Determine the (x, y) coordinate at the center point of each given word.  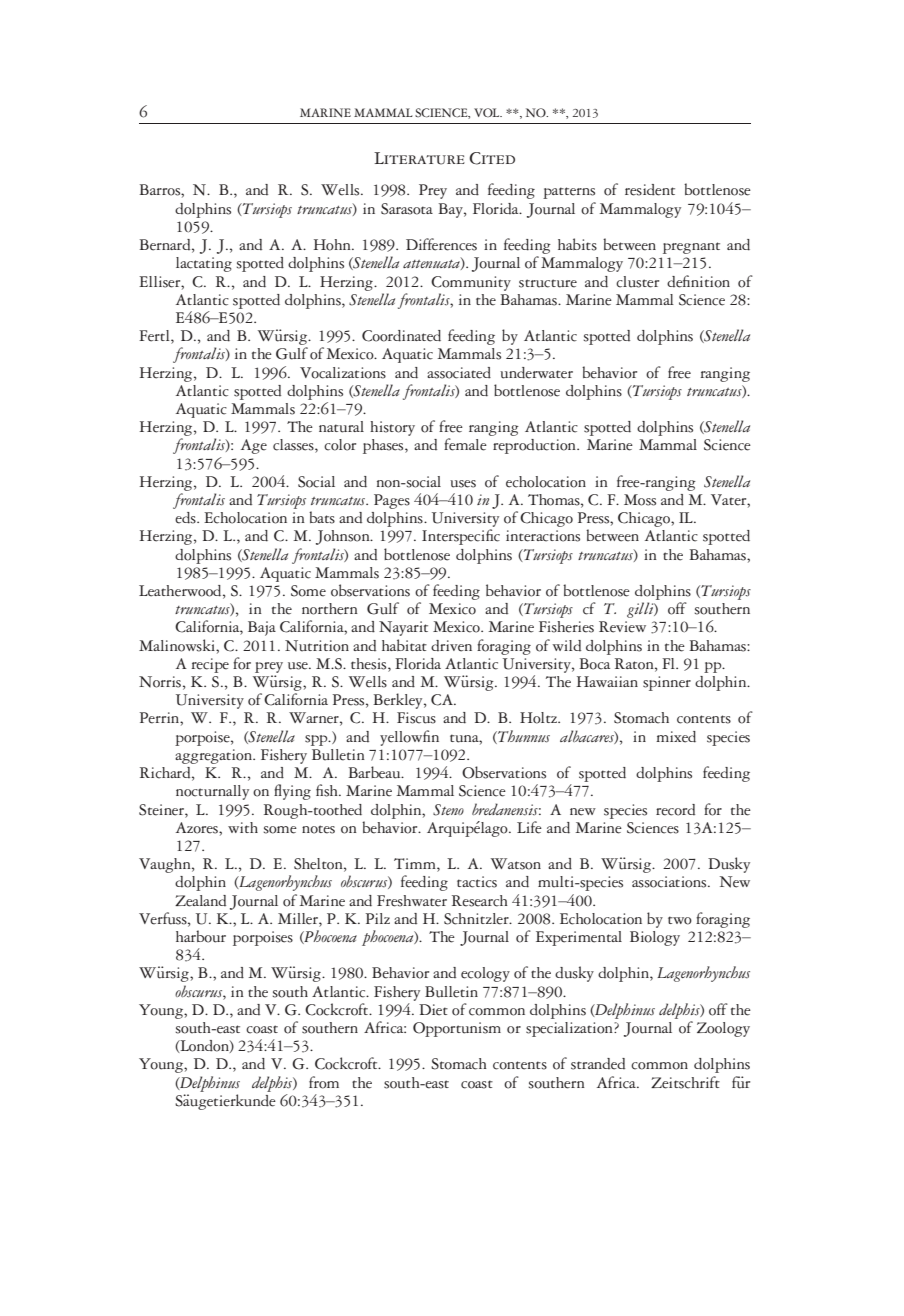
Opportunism (457, 1029)
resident (650, 190)
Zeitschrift (685, 1082)
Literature (419, 158)
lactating (204, 264)
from (324, 1082)
